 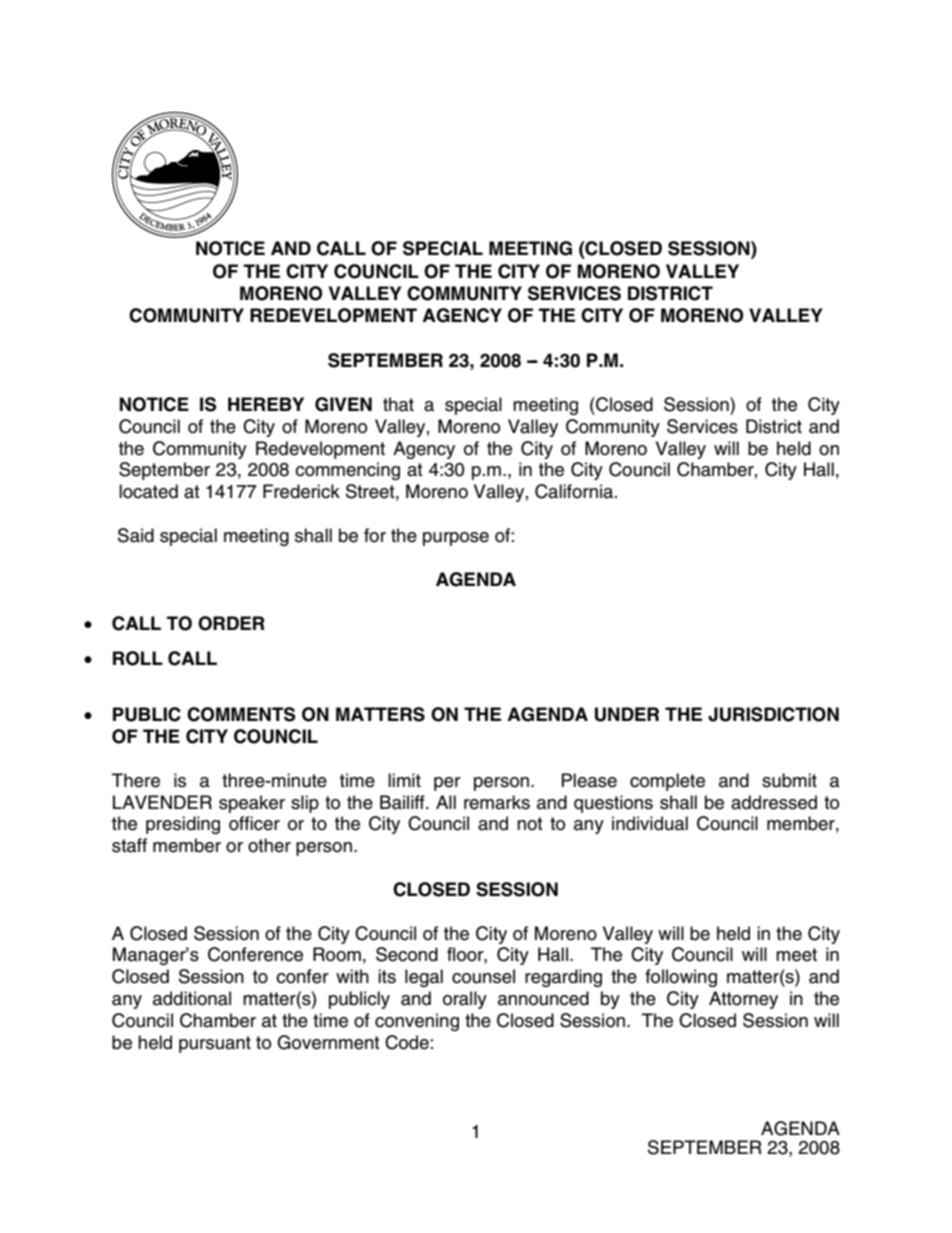 I want to click on remarks, so click(x=497, y=802).
